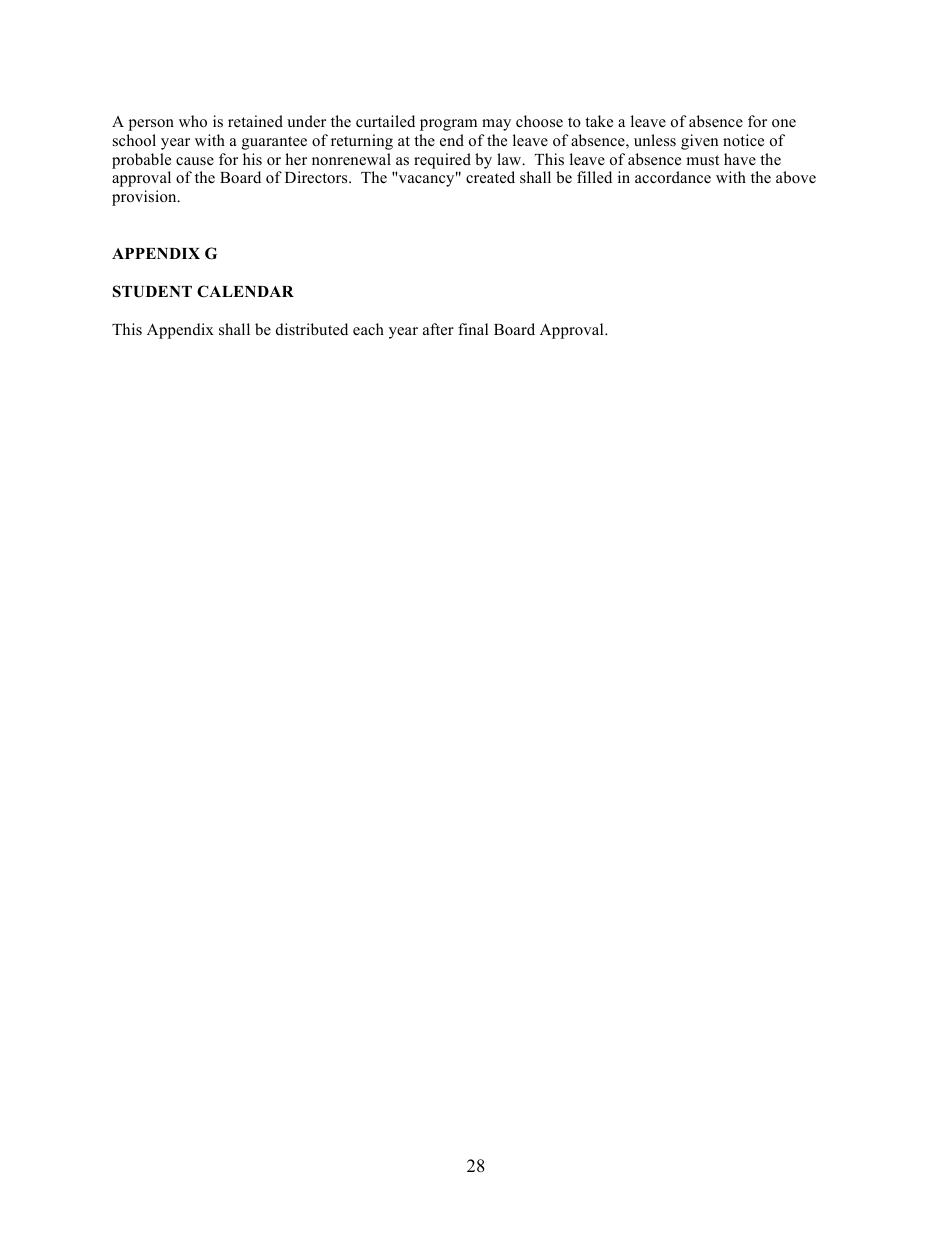  Describe the element at coordinates (145, 198) in the document. I see `provision` at that location.
